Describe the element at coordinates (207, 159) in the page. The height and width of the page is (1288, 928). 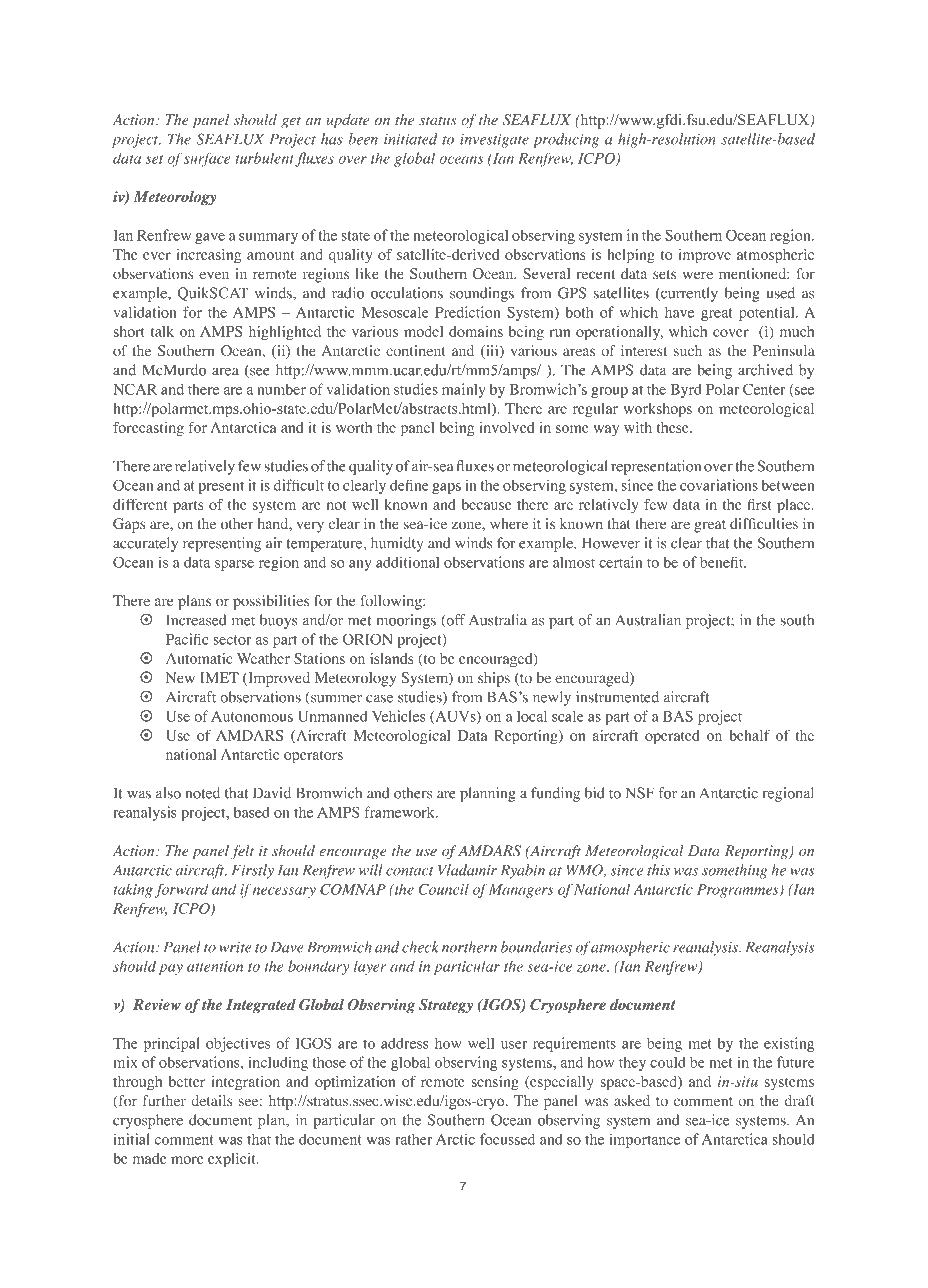
I see `surface` at that location.
